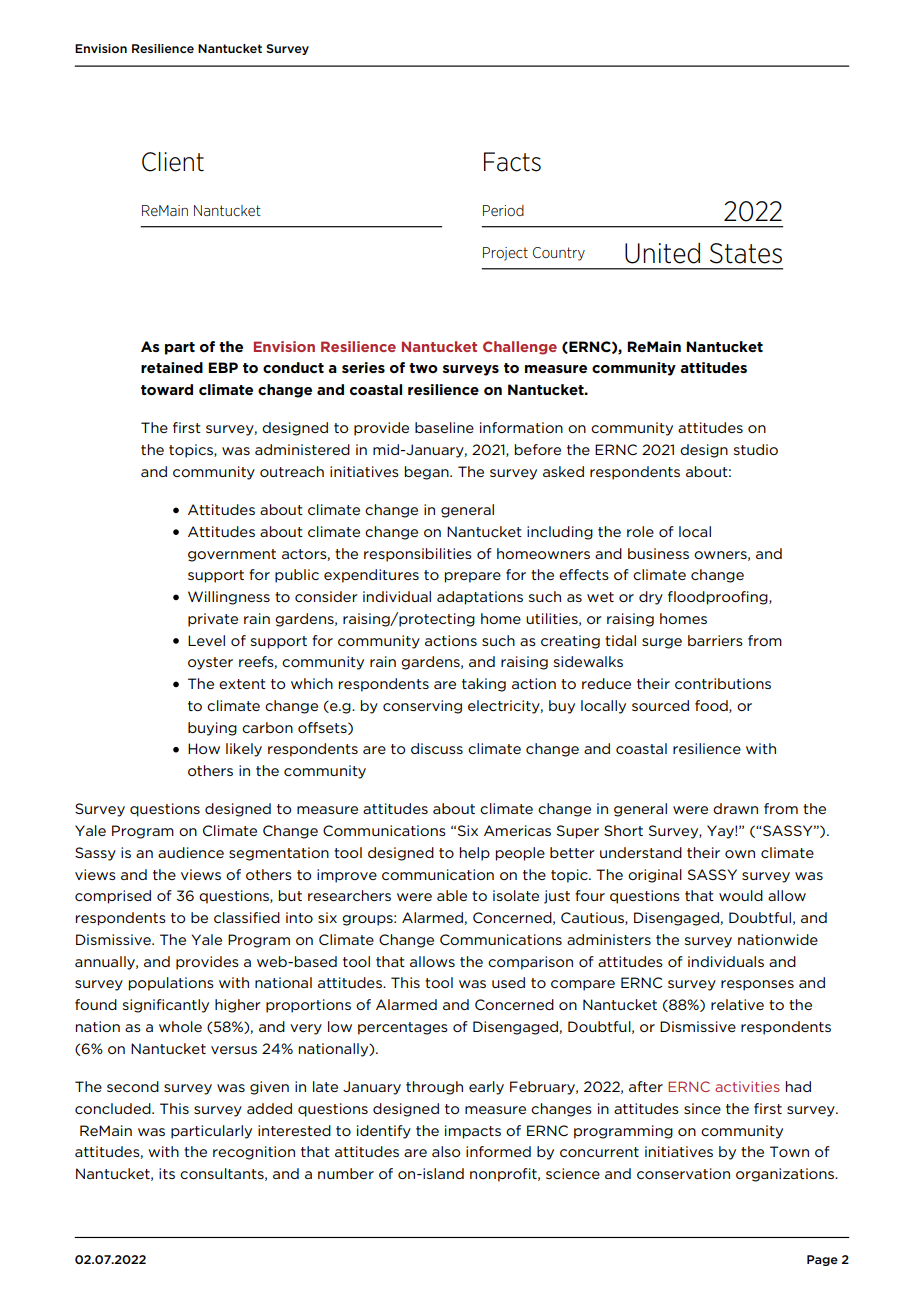 The height and width of the screenshot is (1308, 924). Describe the element at coordinates (444, 427) in the screenshot. I see `baseline` at that location.
